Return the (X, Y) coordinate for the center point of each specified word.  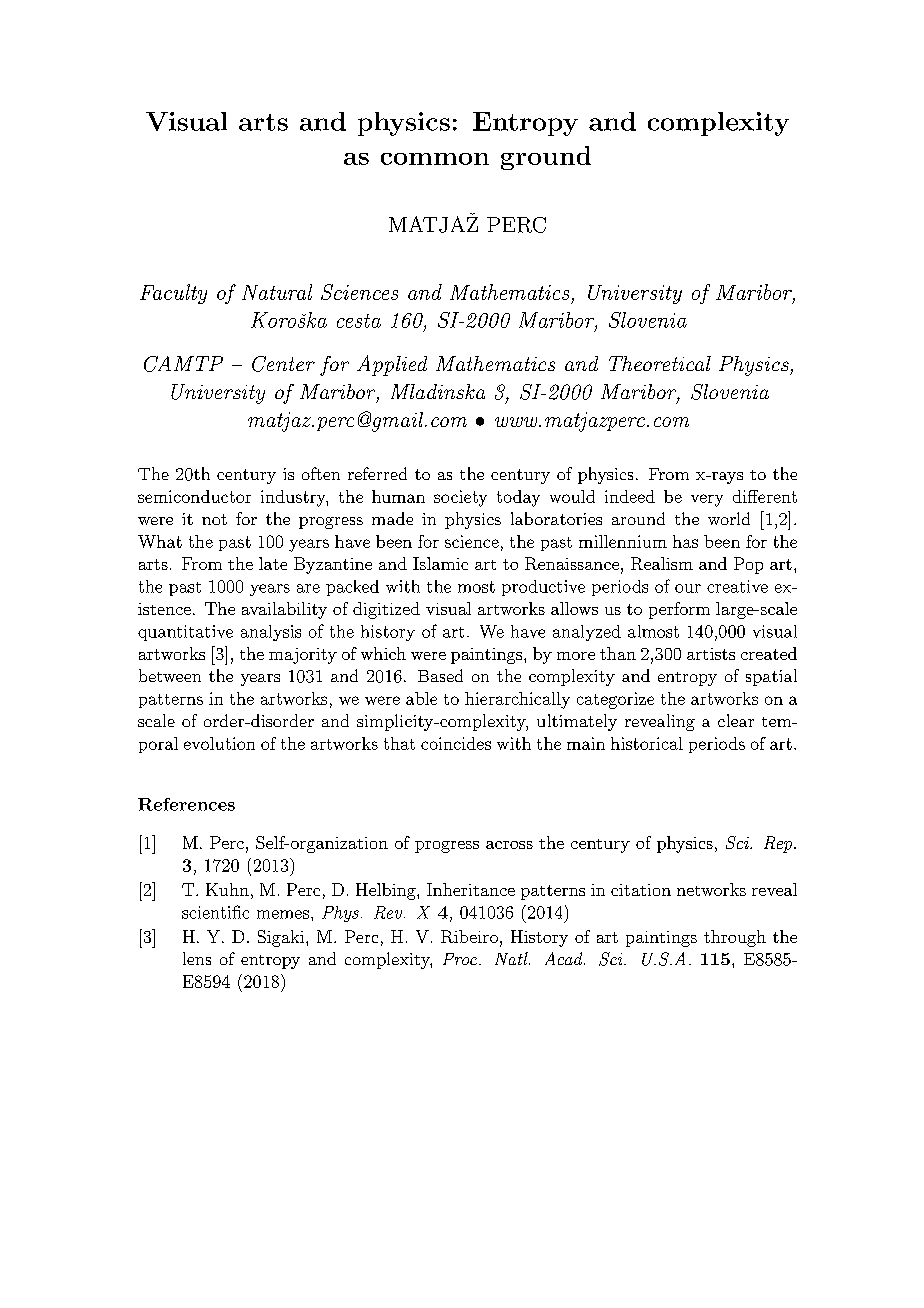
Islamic (440, 563)
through (735, 938)
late (273, 563)
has (685, 541)
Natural (277, 292)
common (435, 159)
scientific (215, 912)
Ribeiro (469, 936)
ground (546, 158)
